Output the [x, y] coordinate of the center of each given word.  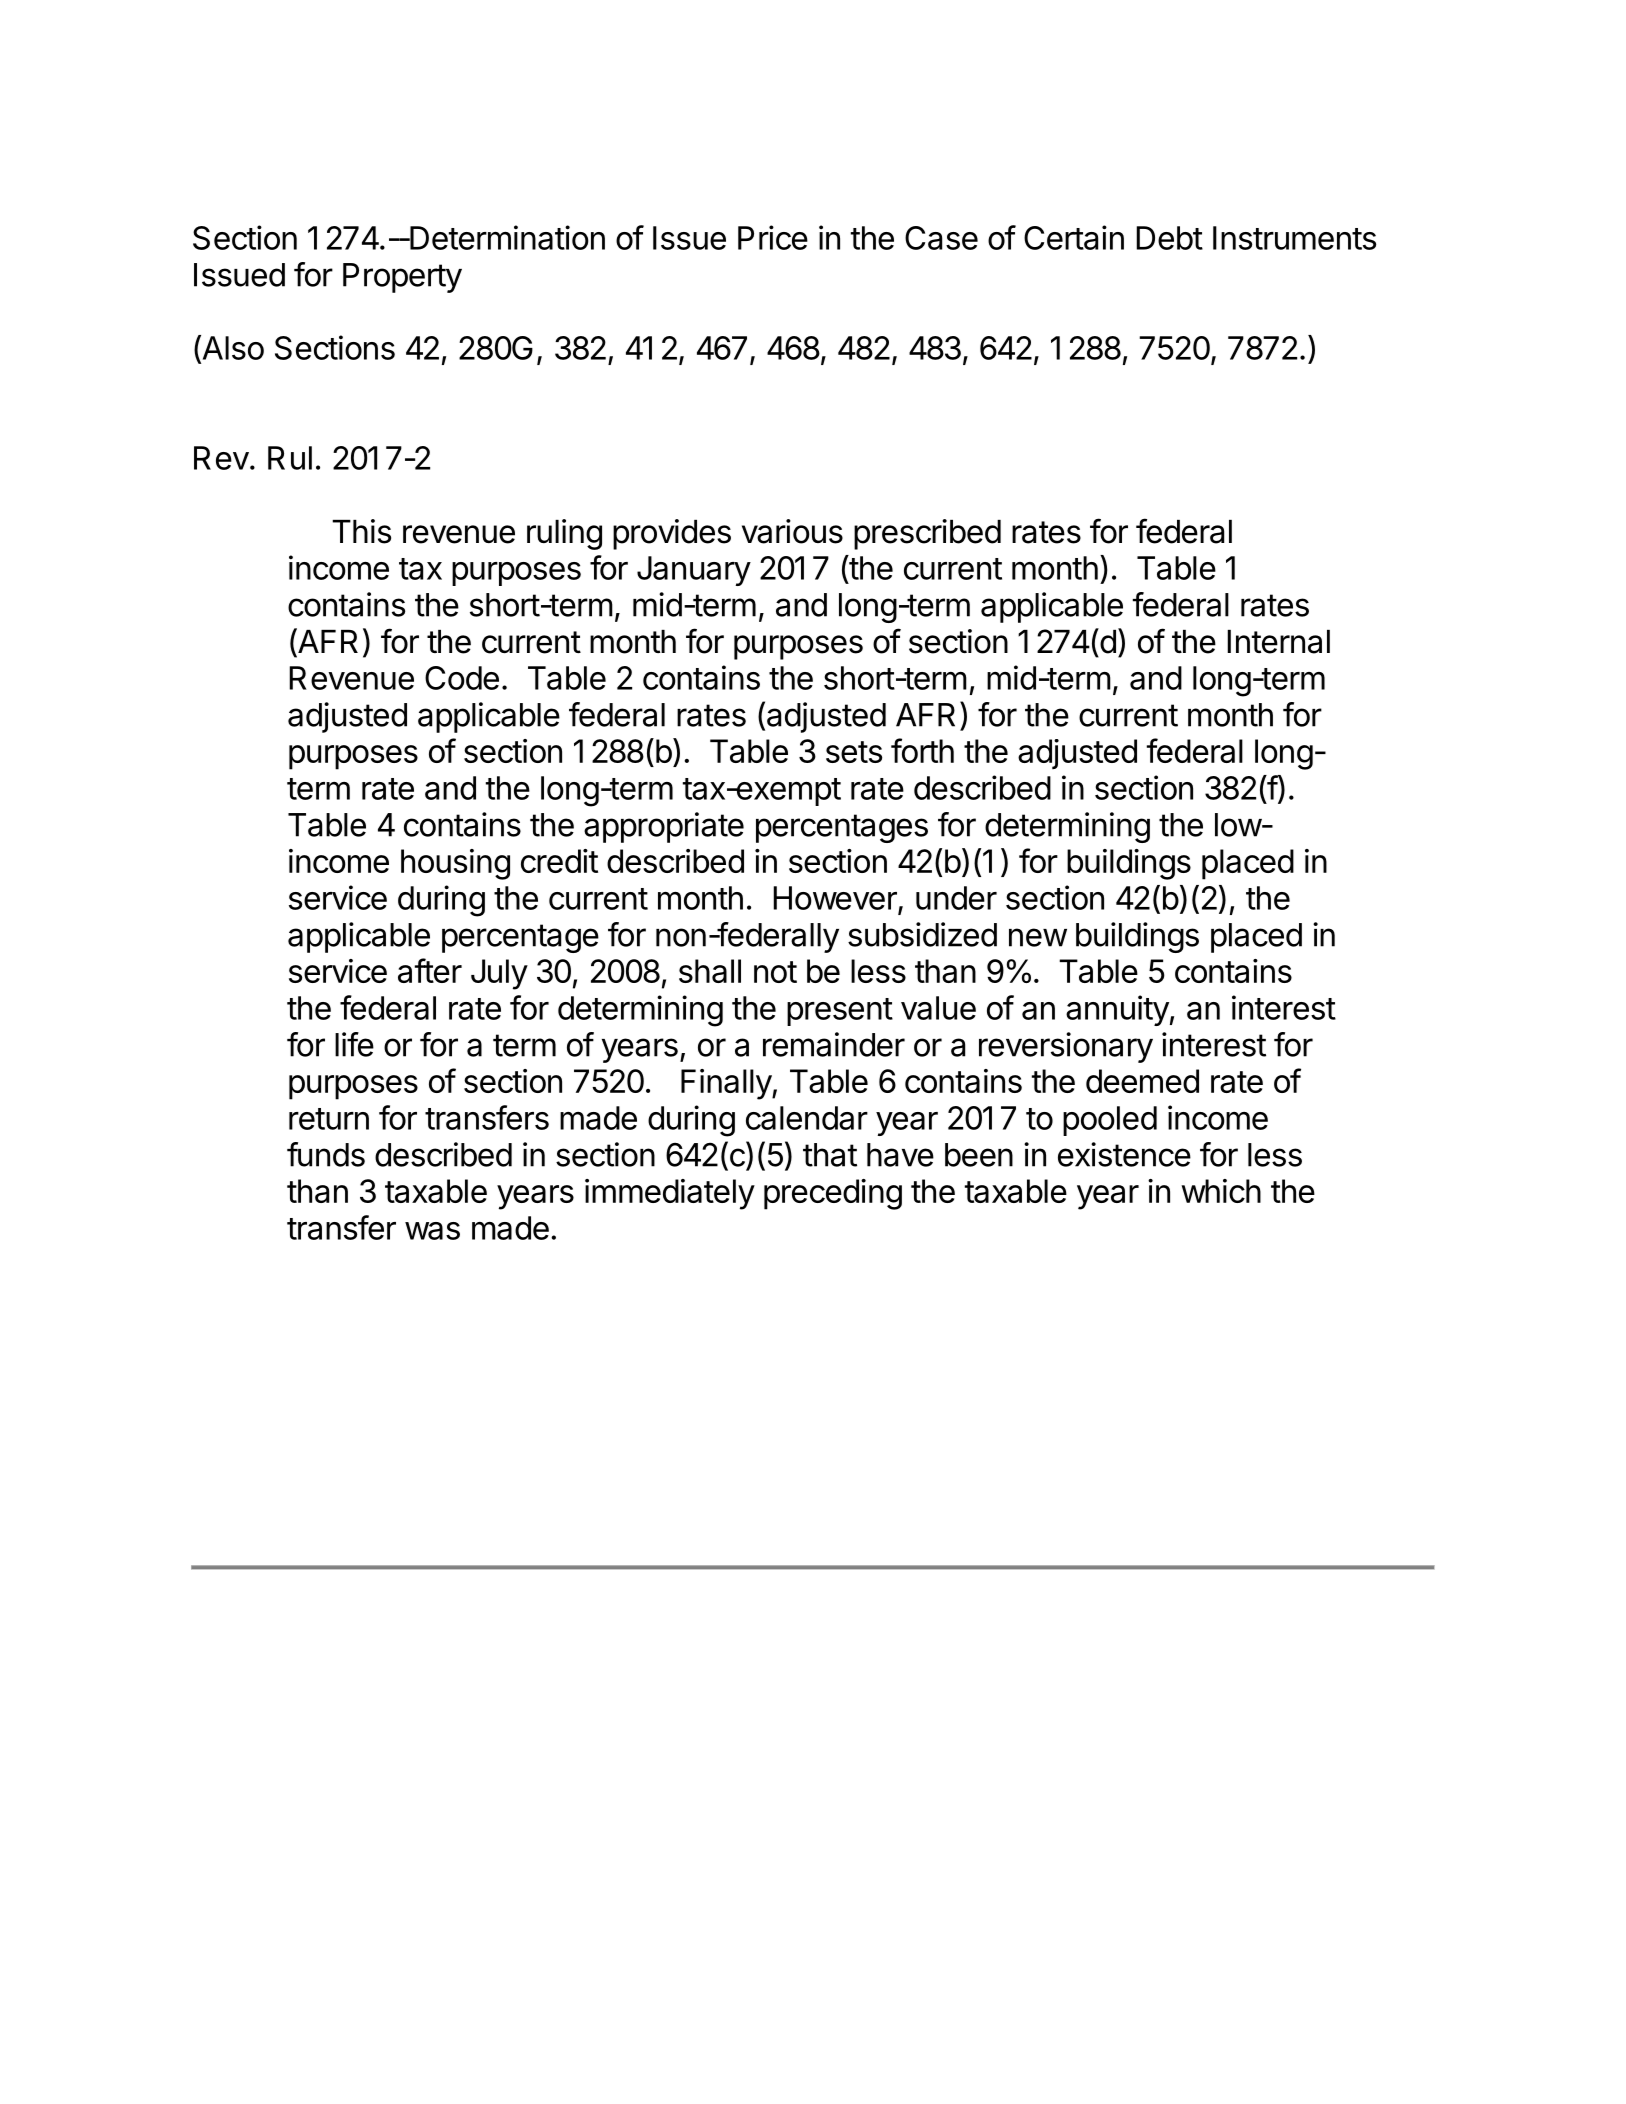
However [836, 899]
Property [402, 278]
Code [462, 678]
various [792, 531]
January [694, 571]
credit [559, 861]
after [430, 970]
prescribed [927, 534]
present [840, 1012]
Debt [1169, 238]
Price [773, 237]
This [361, 531]
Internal [1278, 642]
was [432, 1231]
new [1038, 937]
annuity [1117, 1010]
